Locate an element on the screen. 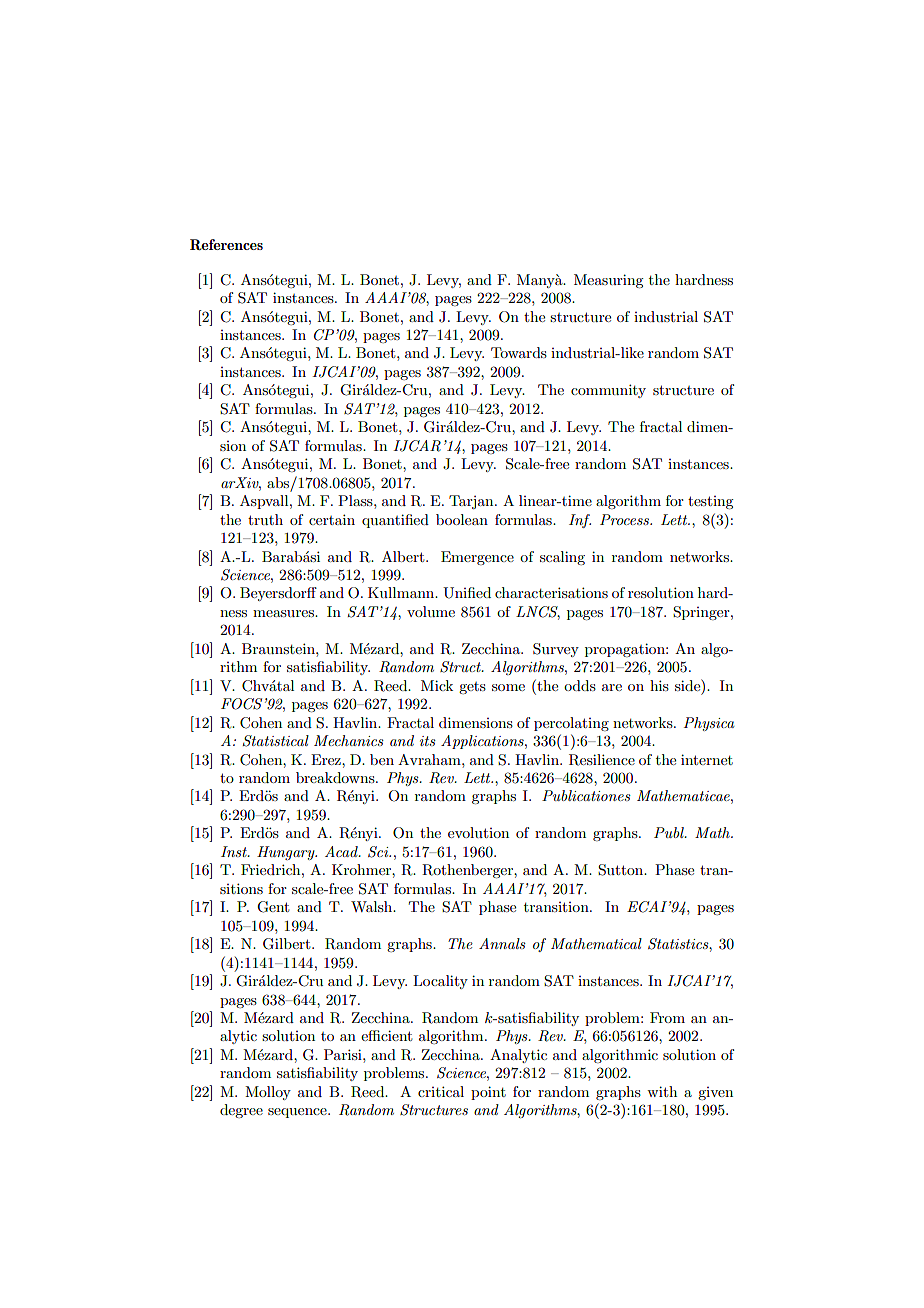  point is located at coordinates (488, 1093).
